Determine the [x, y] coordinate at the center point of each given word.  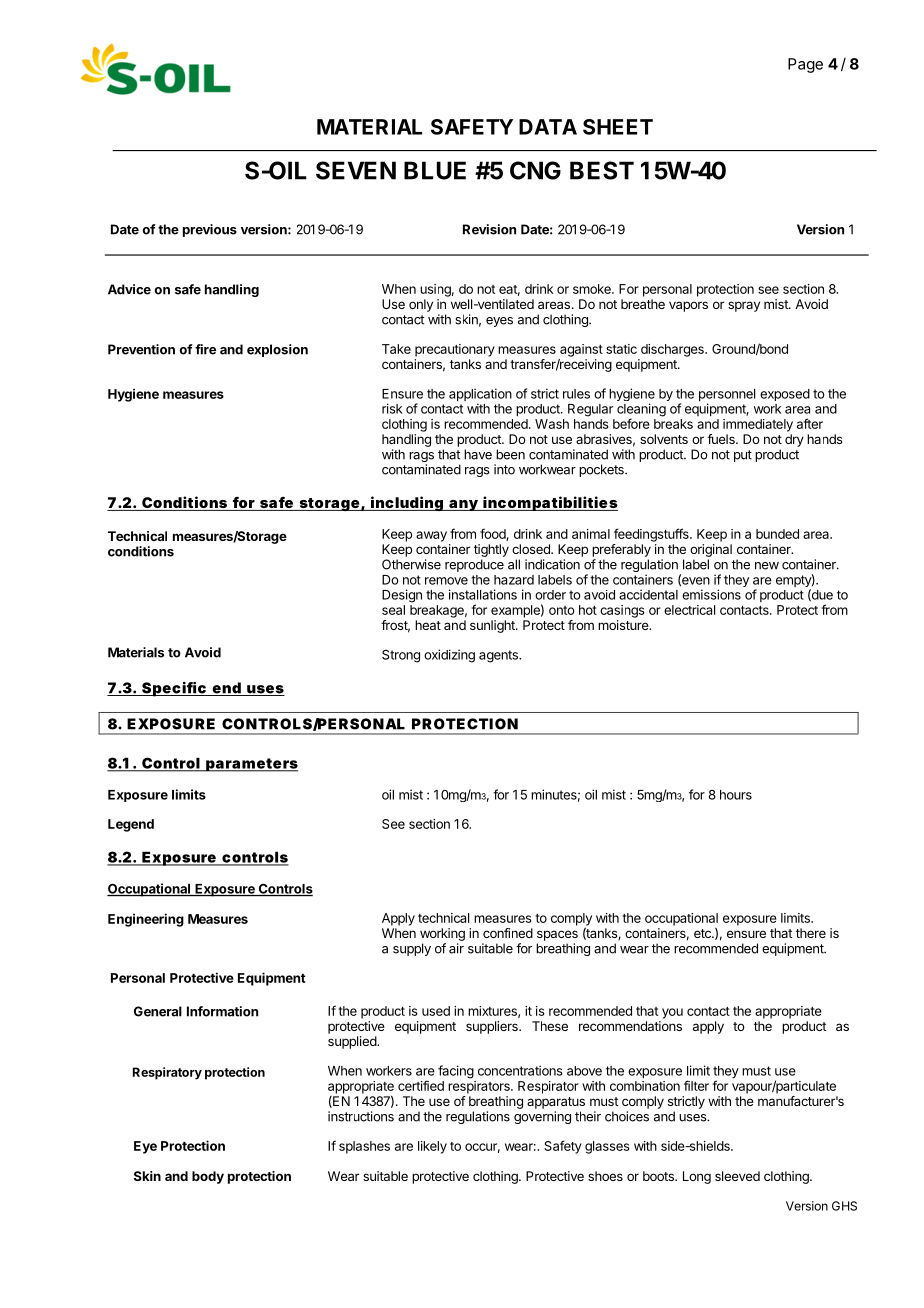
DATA [548, 127]
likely [432, 1147]
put [743, 456]
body [208, 1177]
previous [210, 230]
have [478, 454]
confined [508, 933]
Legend [131, 825]
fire [205, 349]
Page [805, 65]
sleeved [737, 1176]
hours [736, 795]
